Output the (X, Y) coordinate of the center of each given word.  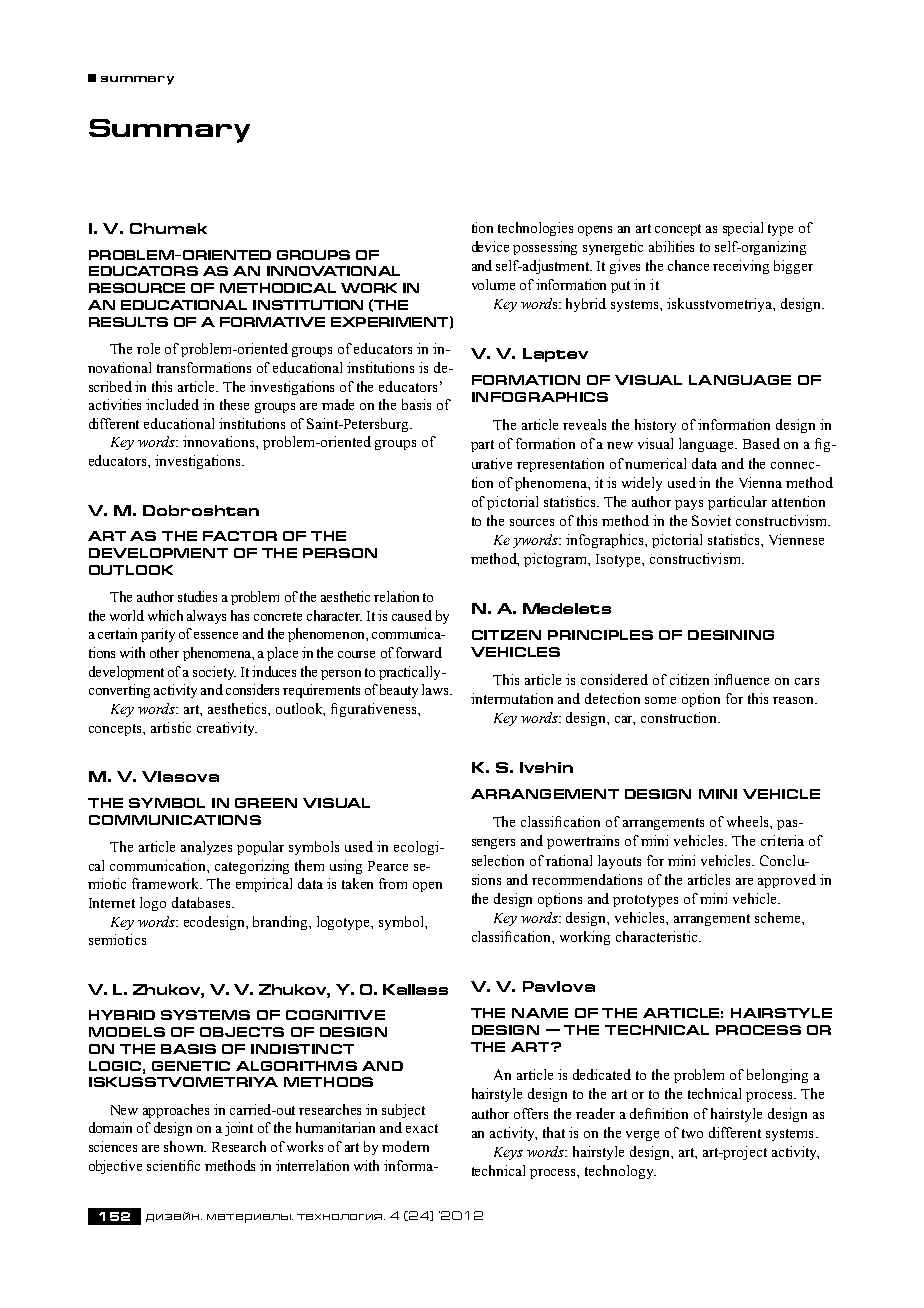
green (266, 803)
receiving (741, 267)
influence (741, 679)
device (490, 246)
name (540, 1013)
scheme (779, 917)
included (172, 404)
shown (185, 1146)
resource (137, 288)
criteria (782, 840)
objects (242, 1032)
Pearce (388, 866)
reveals (584, 424)
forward (419, 652)
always (206, 617)
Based (761, 443)
